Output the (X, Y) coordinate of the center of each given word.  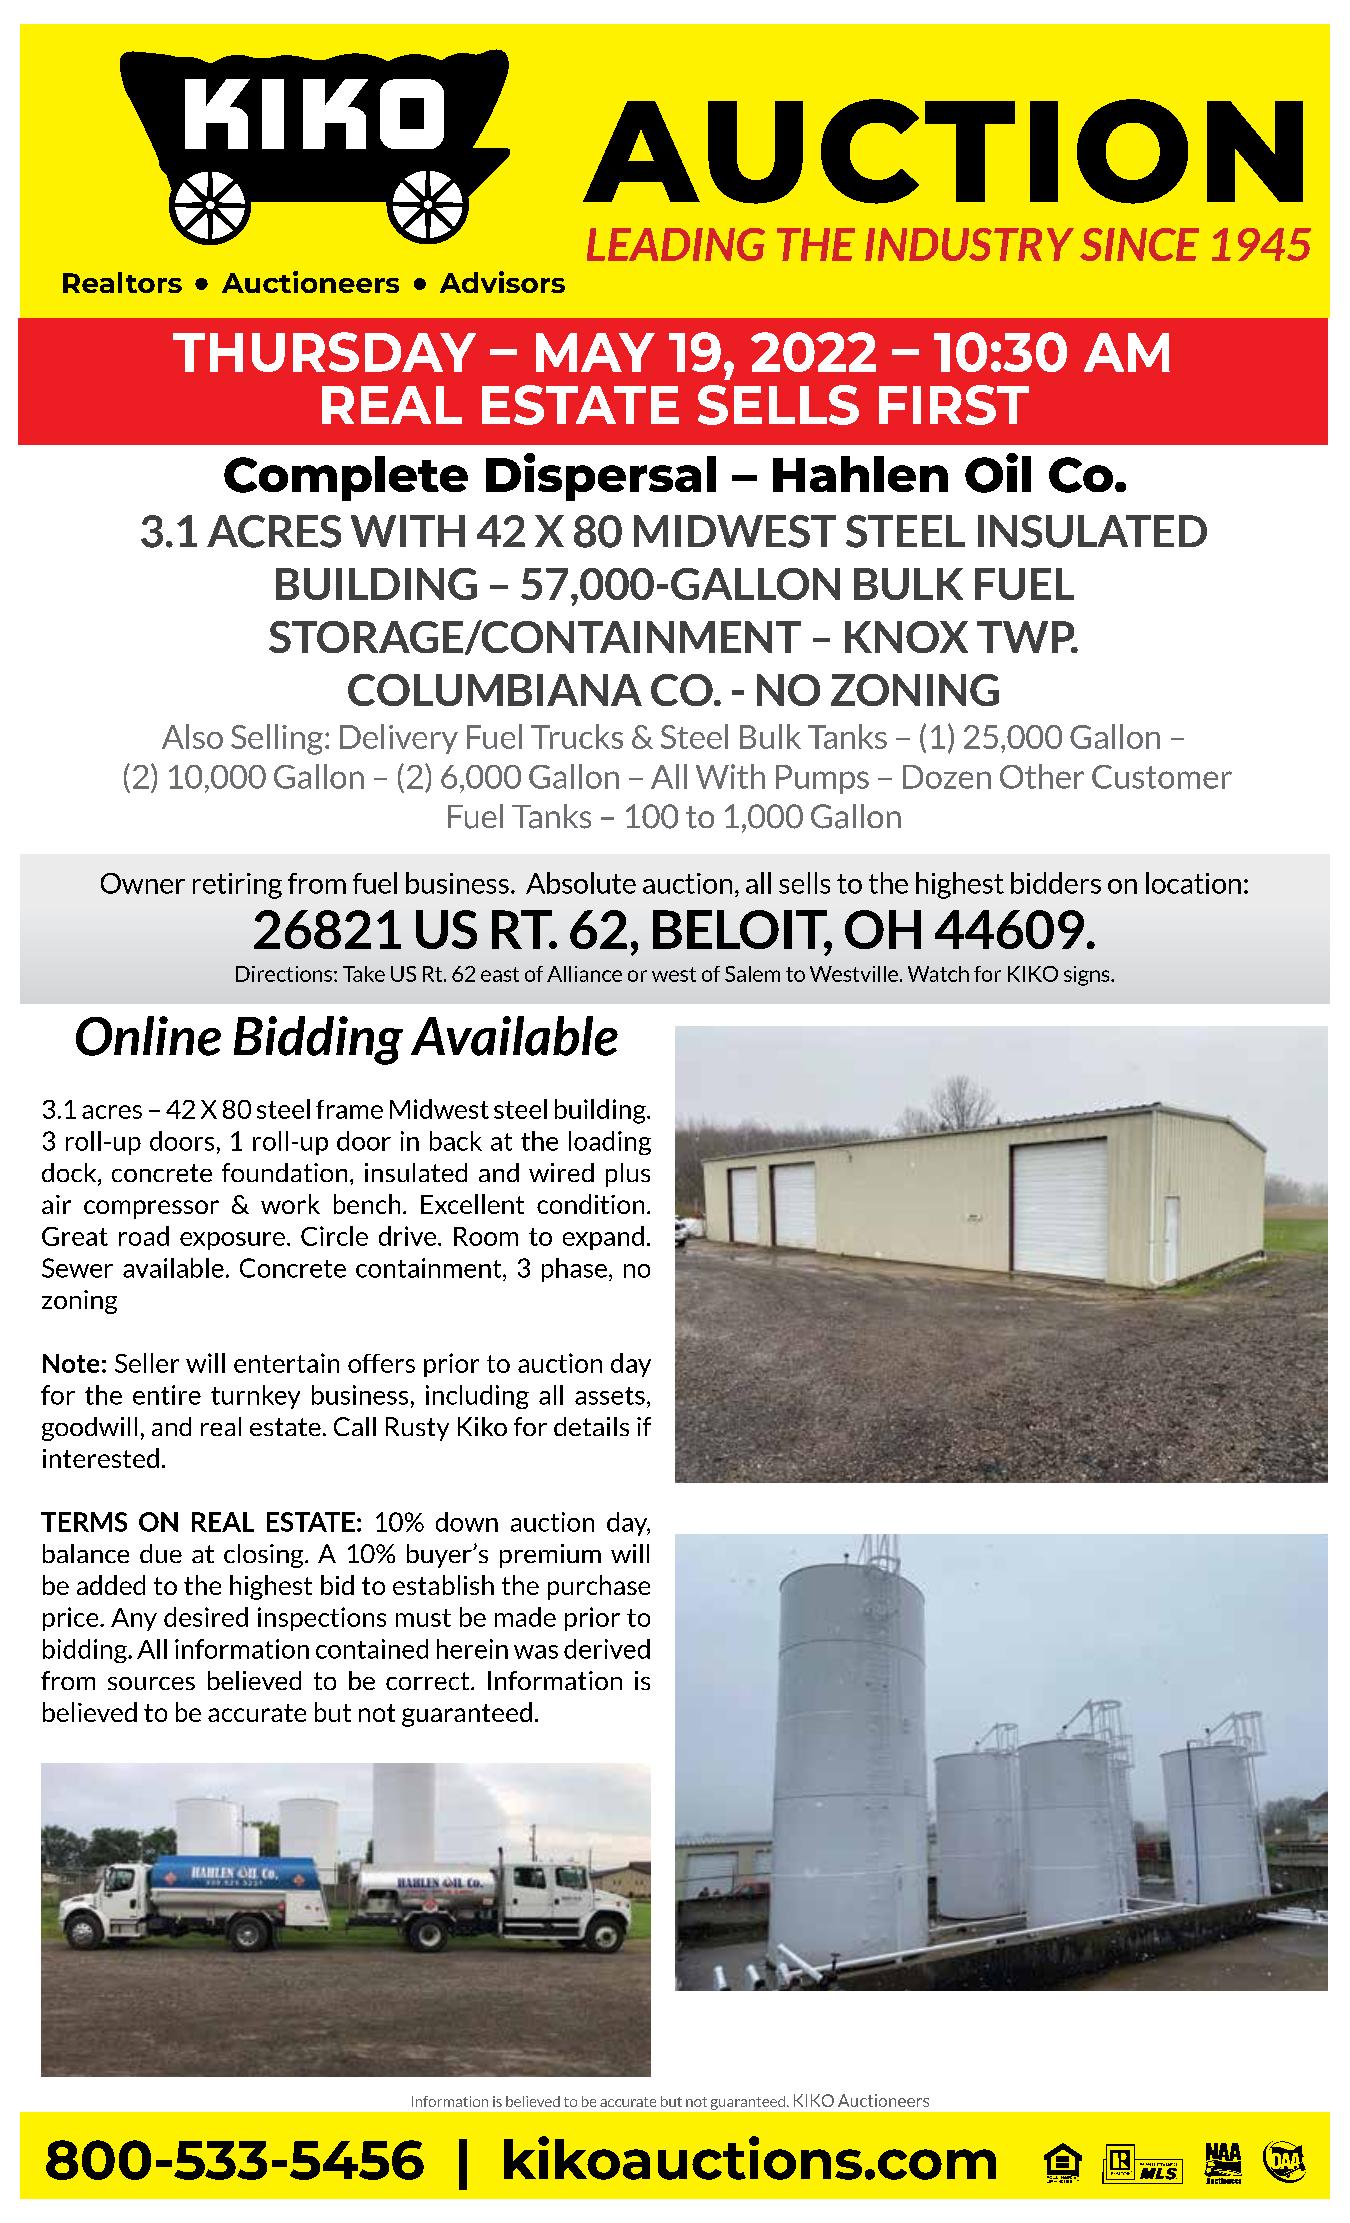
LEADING (676, 244)
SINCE (1139, 244)
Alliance (584, 974)
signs (1088, 976)
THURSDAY (324, 352)
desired (206, 1617)
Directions (285, 974)
